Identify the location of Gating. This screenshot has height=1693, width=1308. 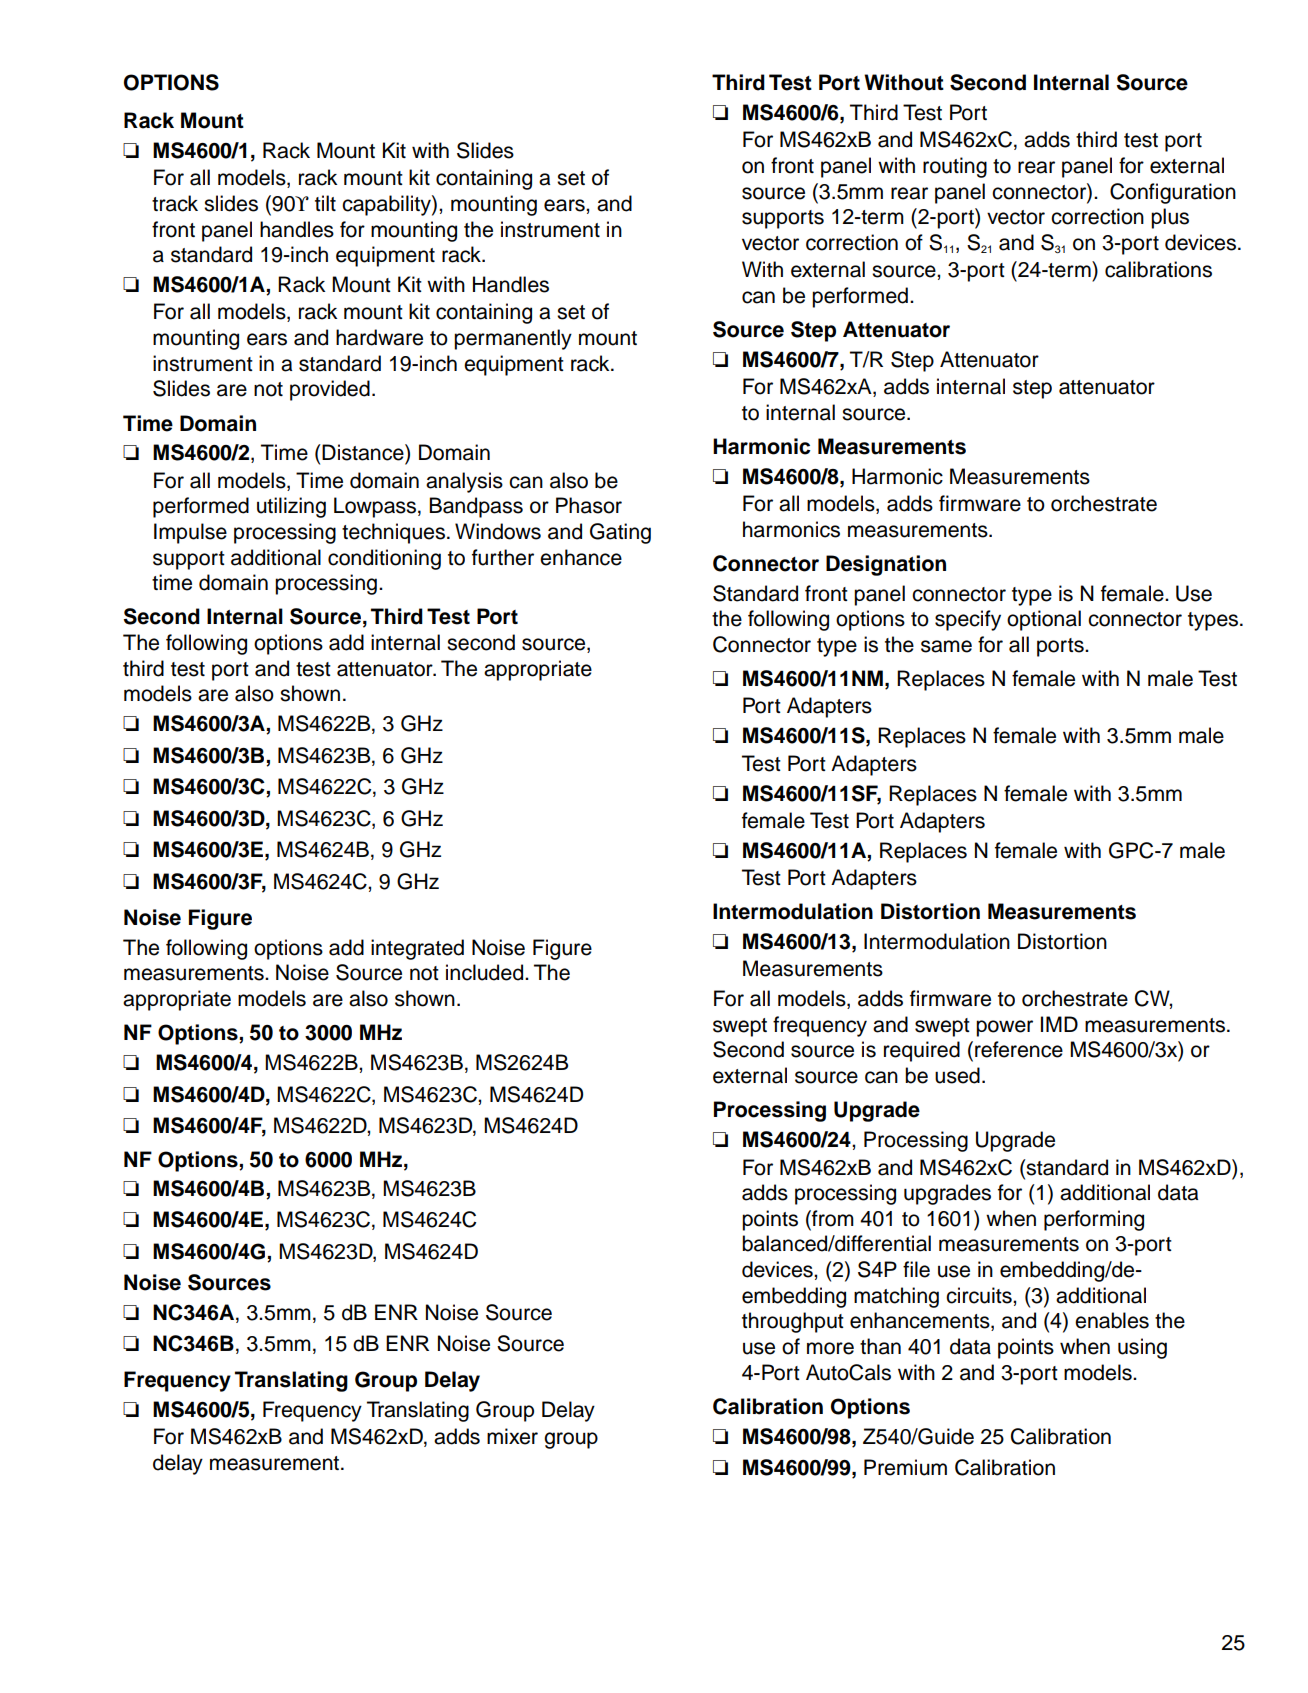
(620, 533).
